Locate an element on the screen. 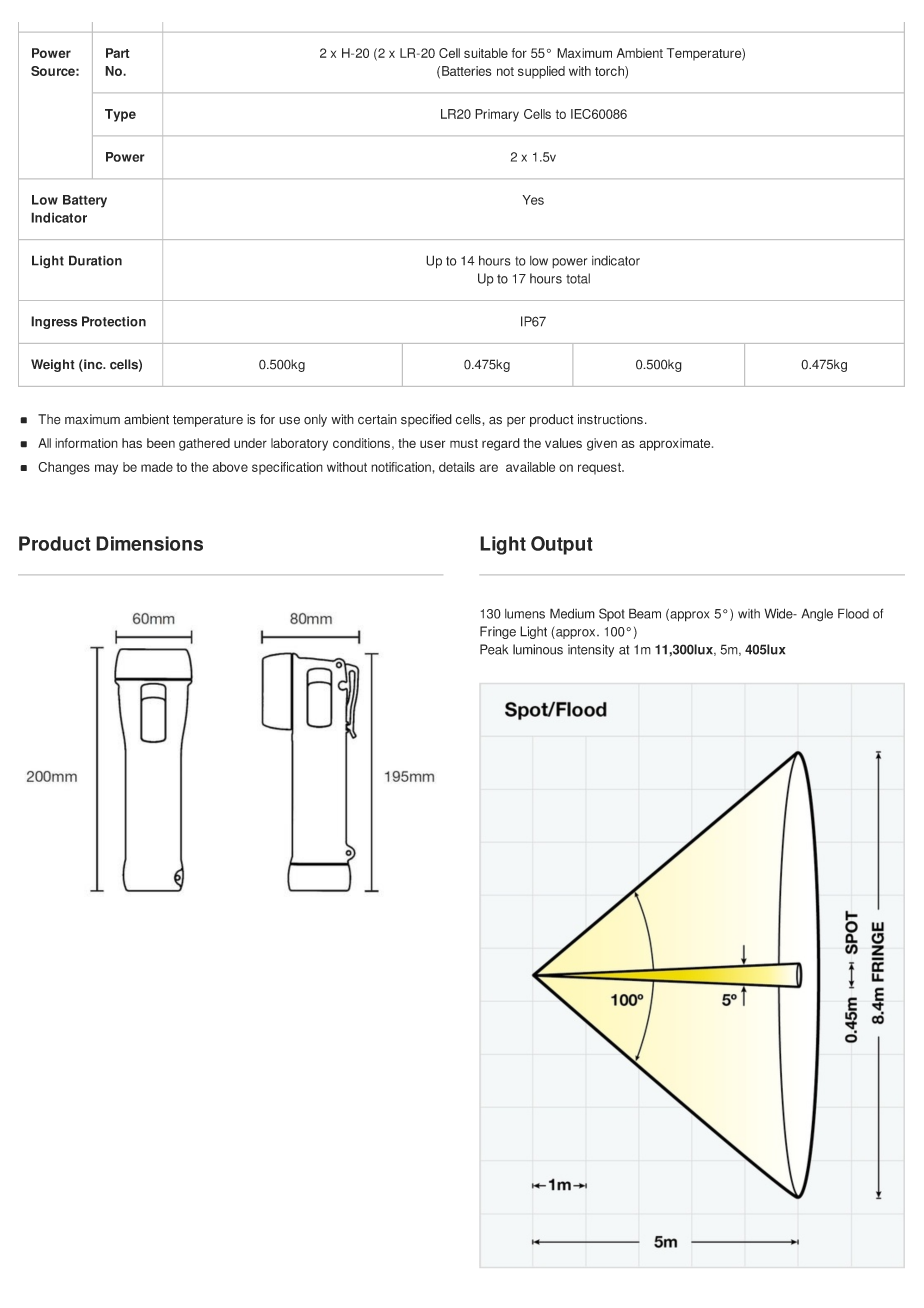 The image size is (924, 1308). instructions is located at coordinates (610, 419).
